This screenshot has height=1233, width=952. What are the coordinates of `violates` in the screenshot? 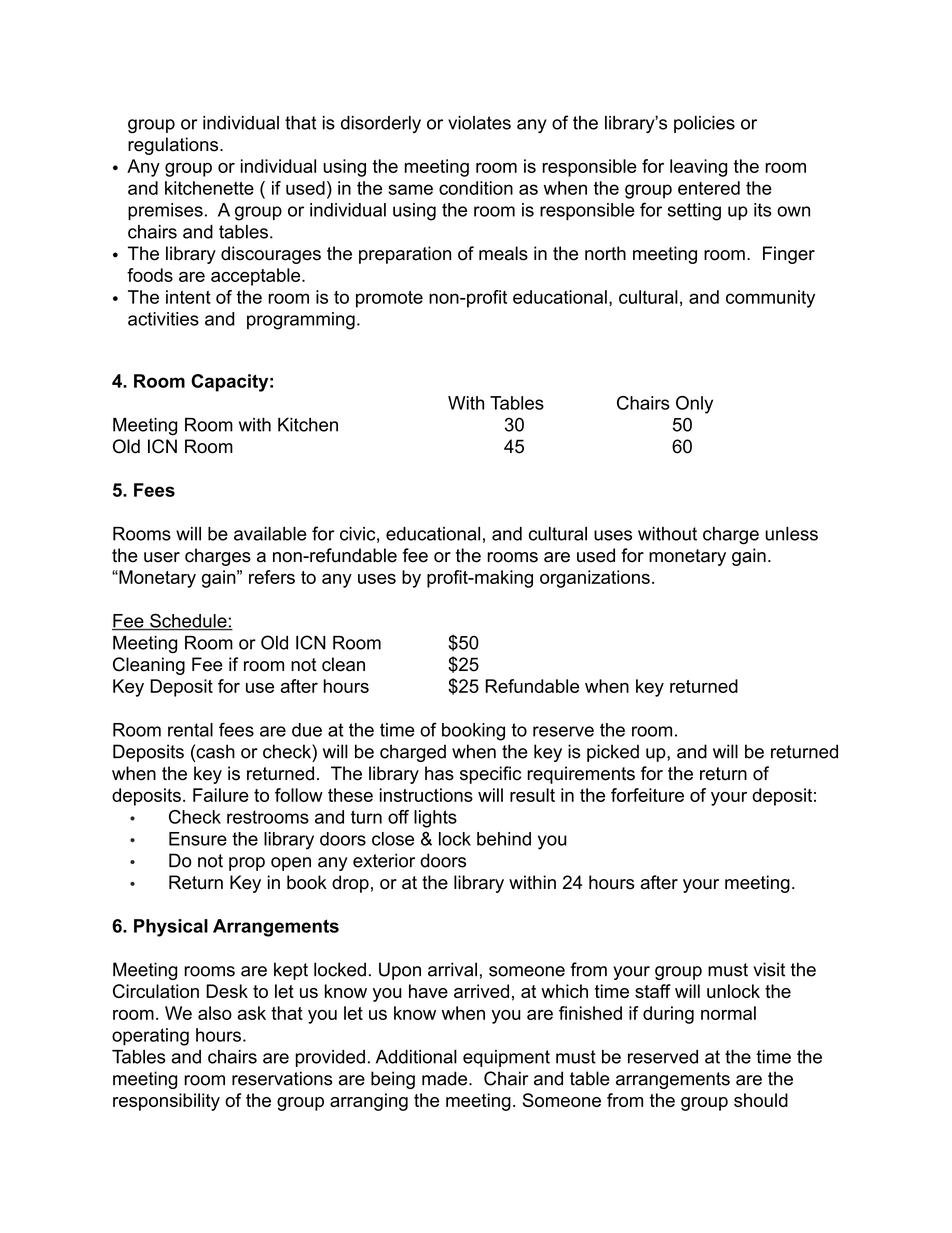 It's located at (479, 123).
